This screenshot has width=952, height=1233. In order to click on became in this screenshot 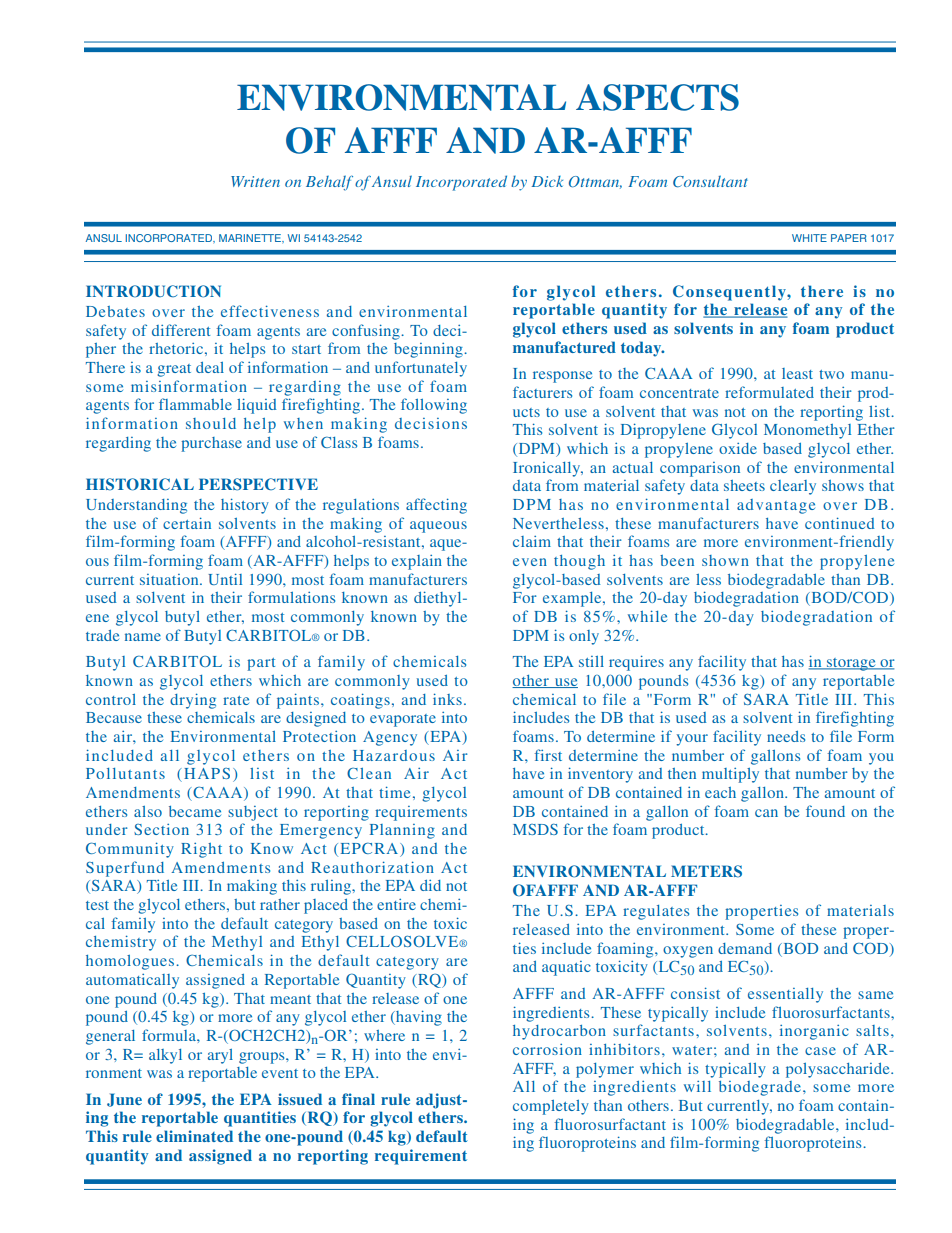, I will do `click(195, 811)`.
